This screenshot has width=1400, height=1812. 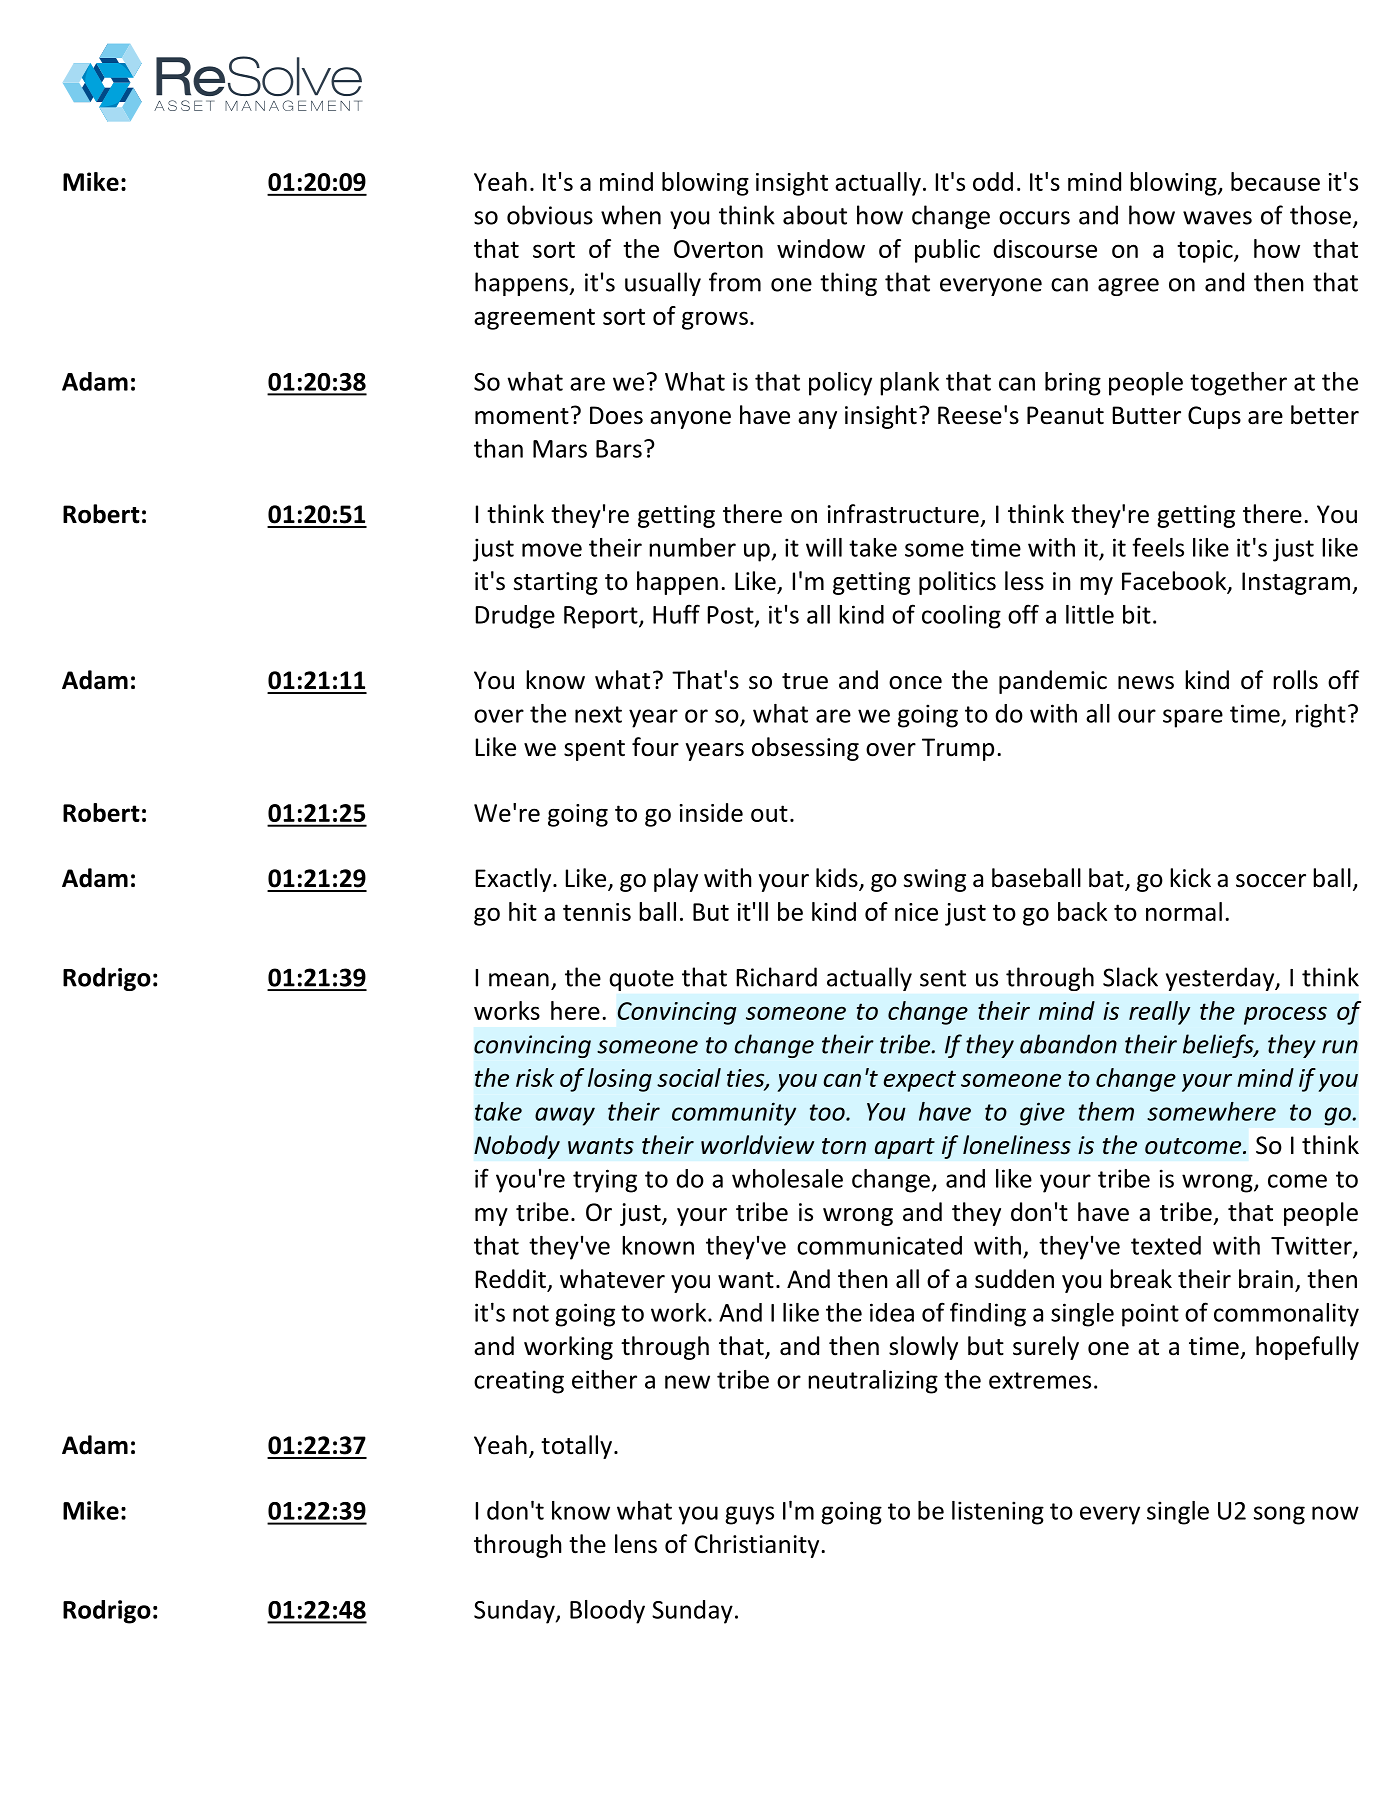 What do you see at coordinates (1295, 680) in the screenshot?
I see `rolls` at bounding box center [1295, 680].
